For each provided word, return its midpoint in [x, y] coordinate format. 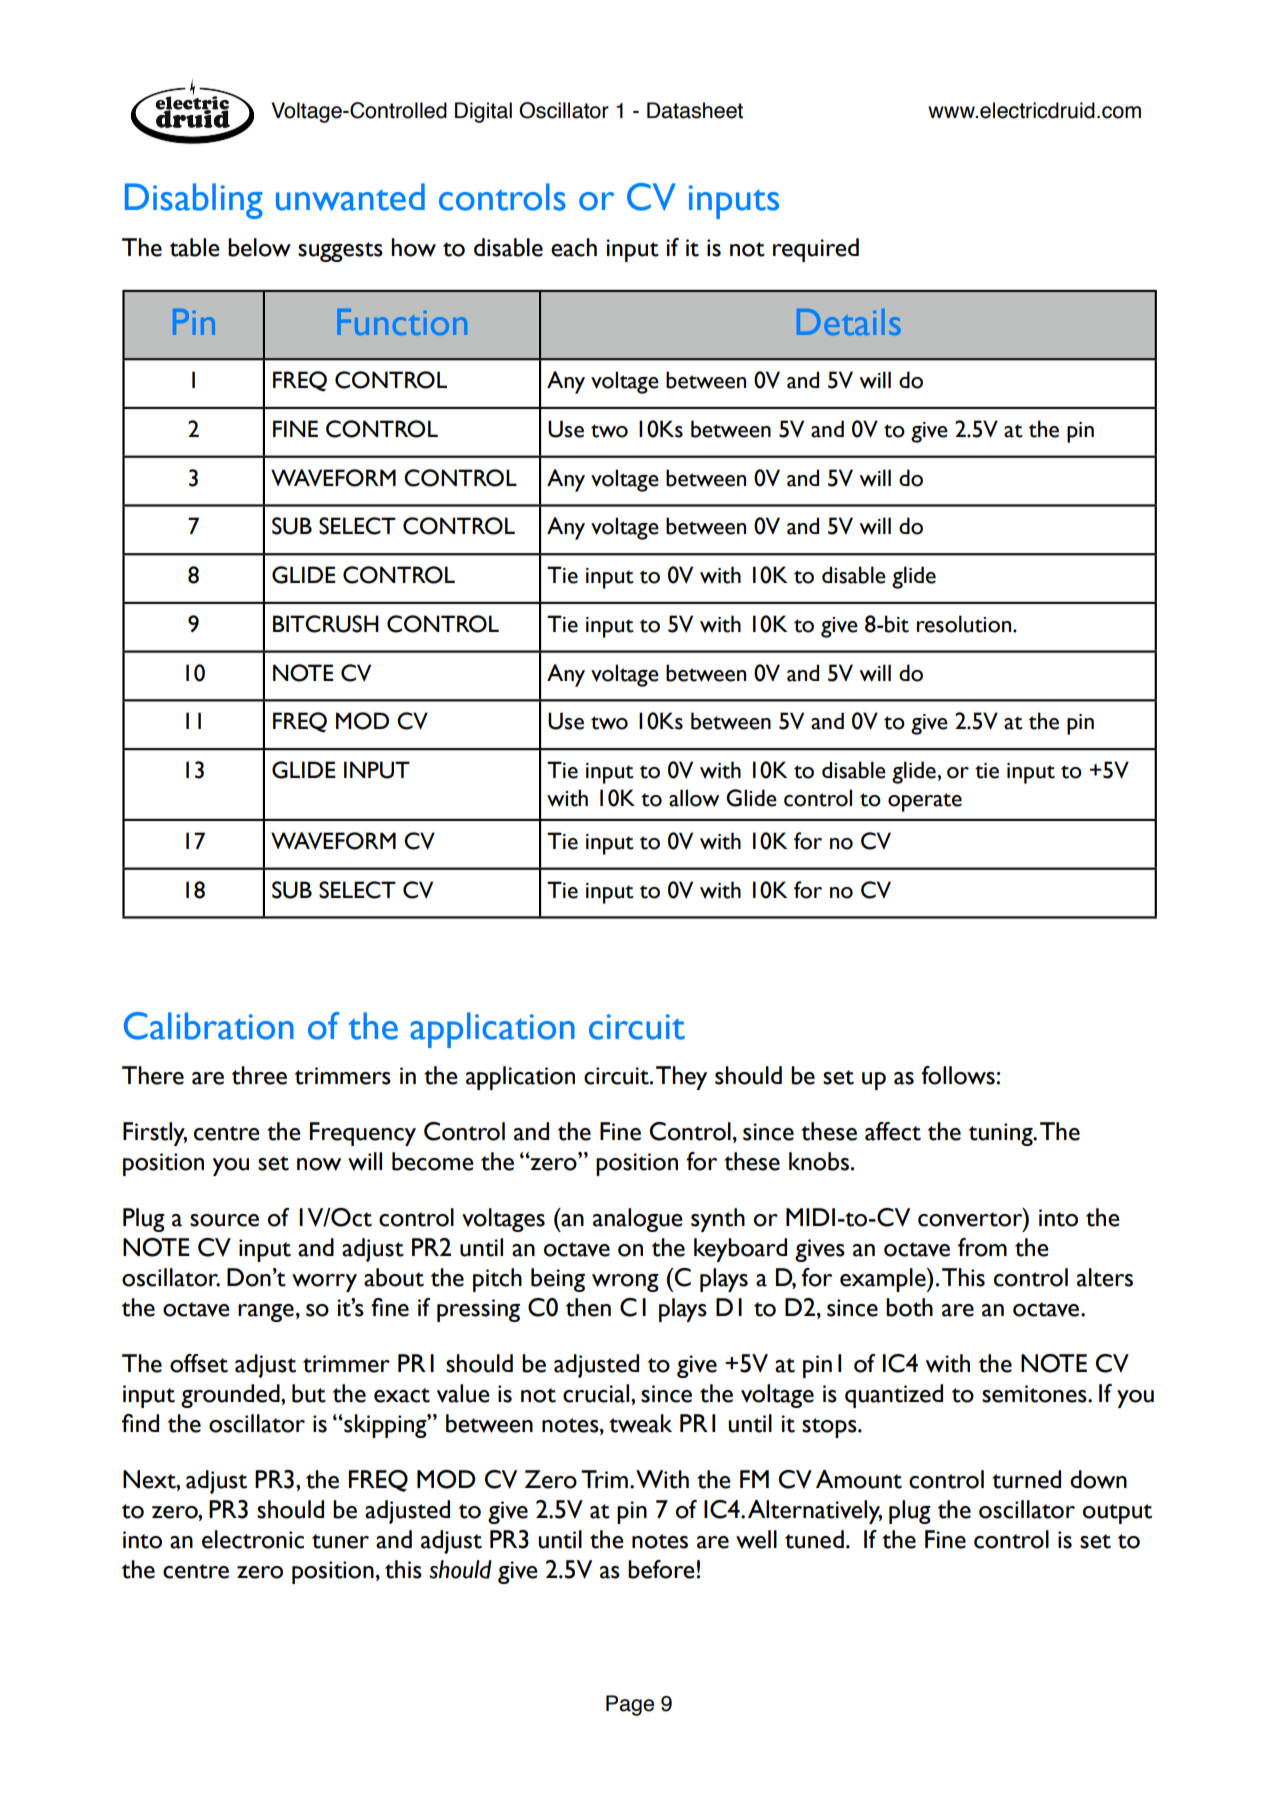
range [266, 1313]
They [681, 1078]
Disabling [194, 201]
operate [925, 802]
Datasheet [695, 110]
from [982, 1247]
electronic [253, 1539]
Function [402, 322]
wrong [625, 1283]
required [816, 250]
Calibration [209, 1026]
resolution [965, 624]
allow [694, 798]
